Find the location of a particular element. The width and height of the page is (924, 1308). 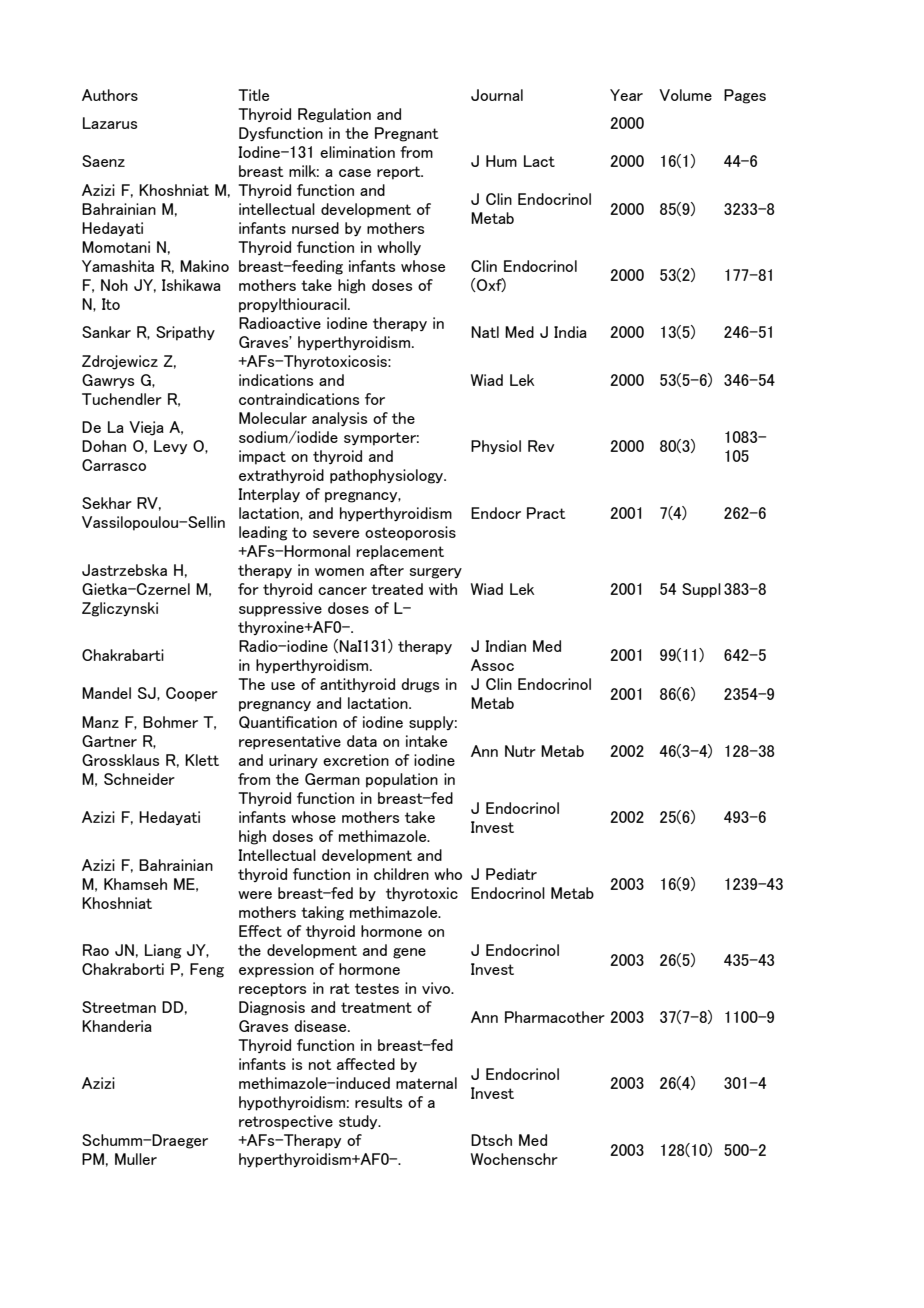

Nutr is located at coordinates (520, 751).
